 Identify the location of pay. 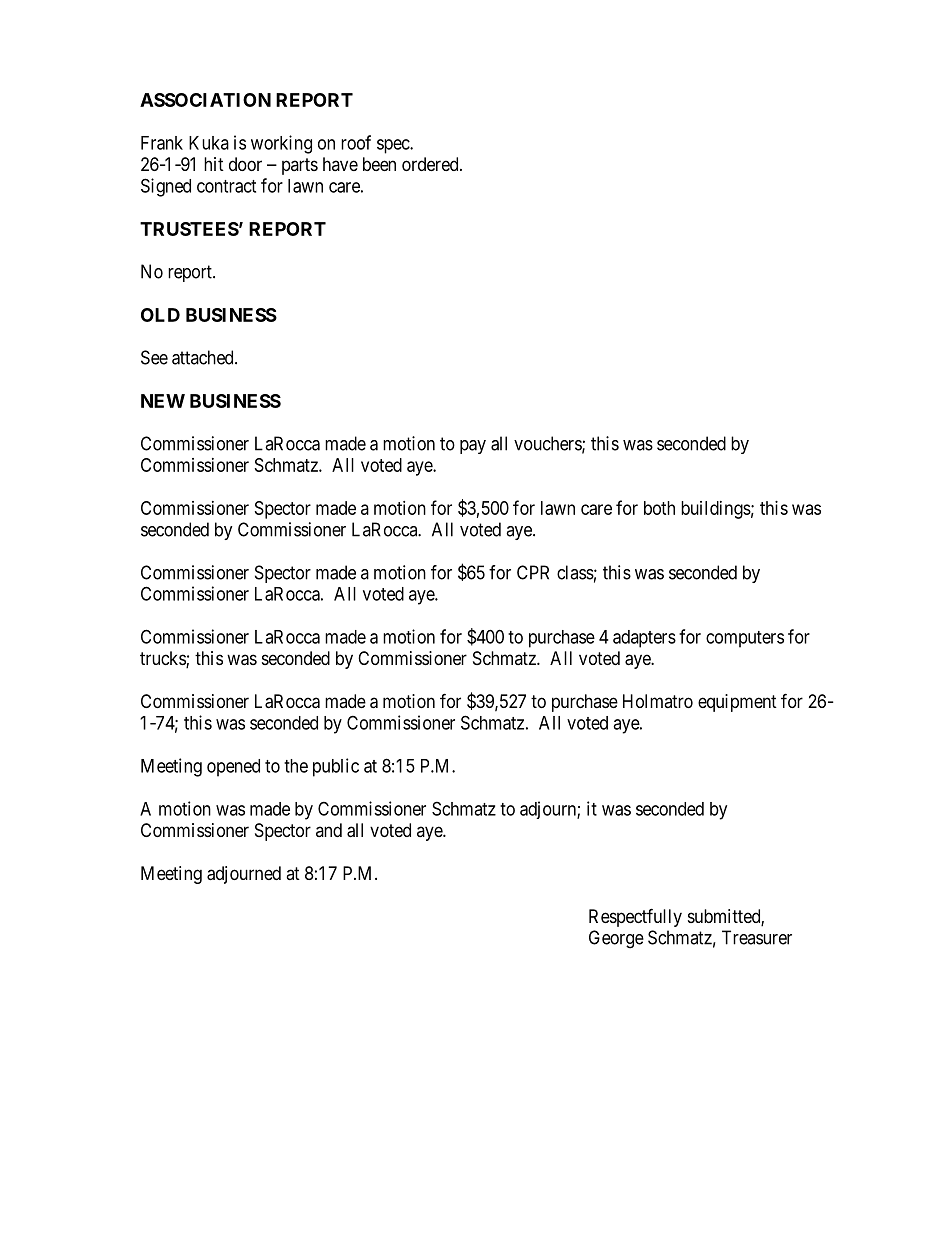
(473, 447).
